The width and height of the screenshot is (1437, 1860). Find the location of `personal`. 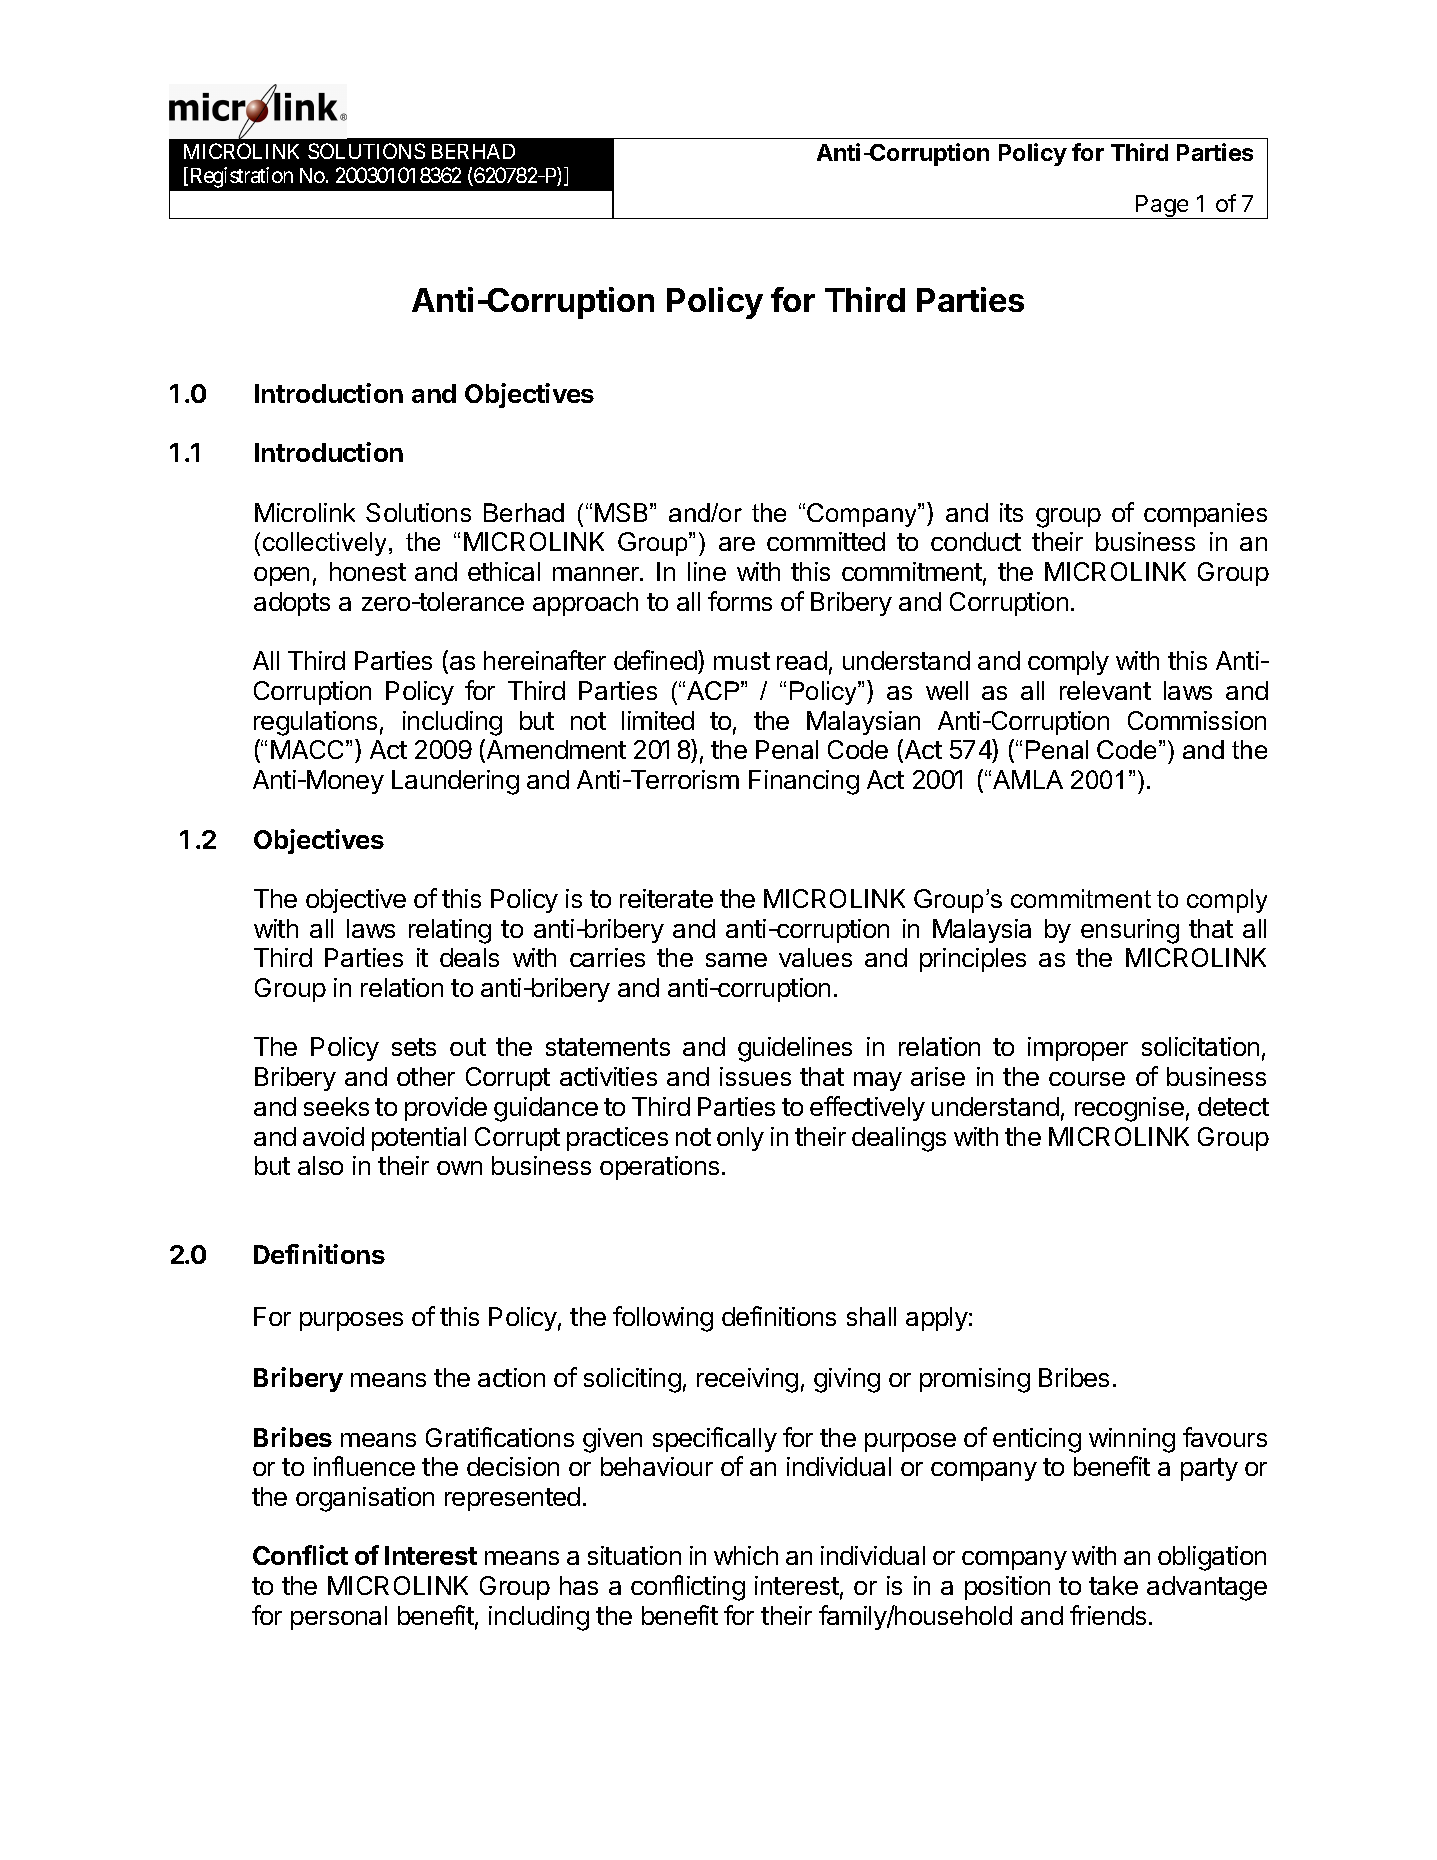

personal is located at coordinates (339, 1618).
